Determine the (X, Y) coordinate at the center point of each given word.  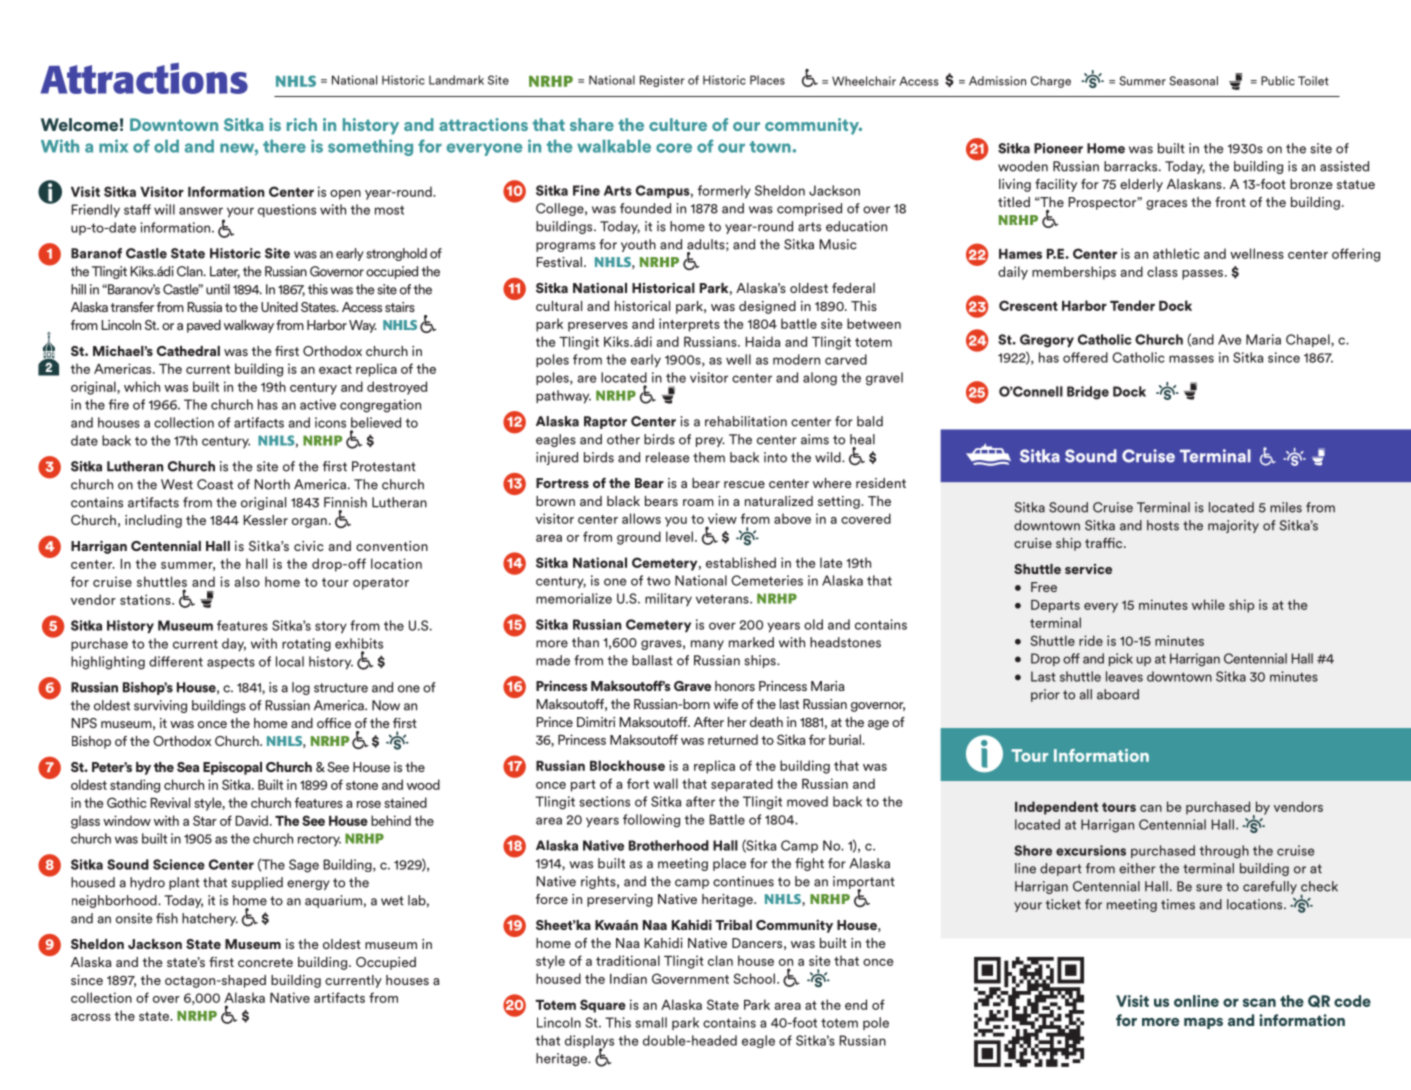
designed (767, 307)
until (218, 289)
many (707, 645)
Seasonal (1193, 81)
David (251, 820)
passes (1204, 275)
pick (1121, 659)
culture (678, 124)
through (1224, 852)
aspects (231, 663)
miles (1286, 507)
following (651, 821)
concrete (265, 962)
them (709, 457)
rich (302, 124)
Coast (215, 484)
